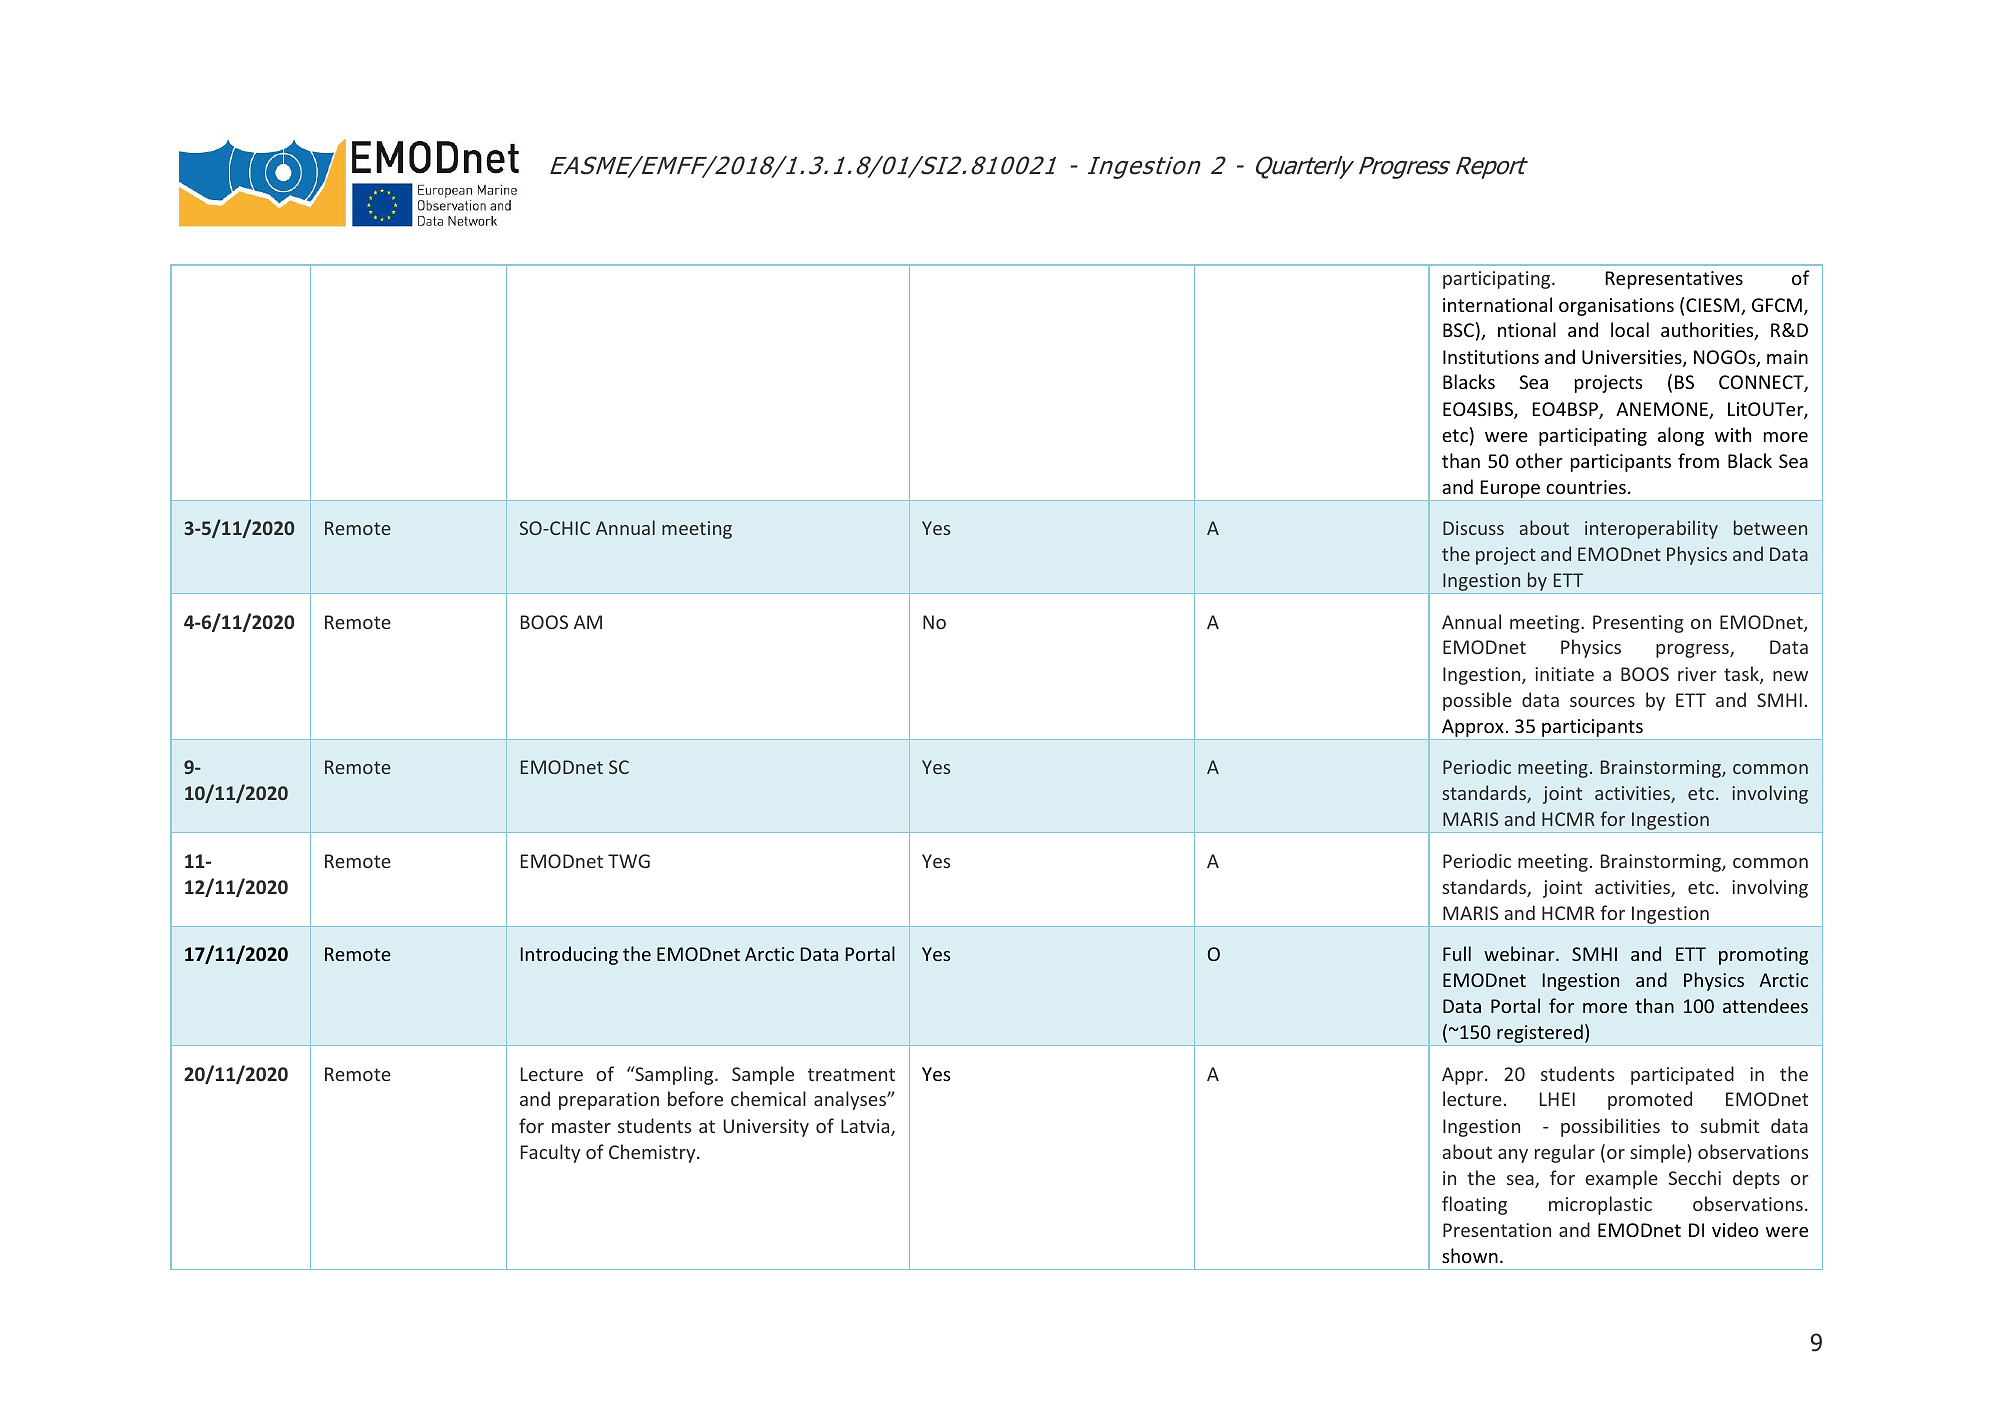 The image size is (1993, 1410). I want to click on BSC, so click(1458, 330).
